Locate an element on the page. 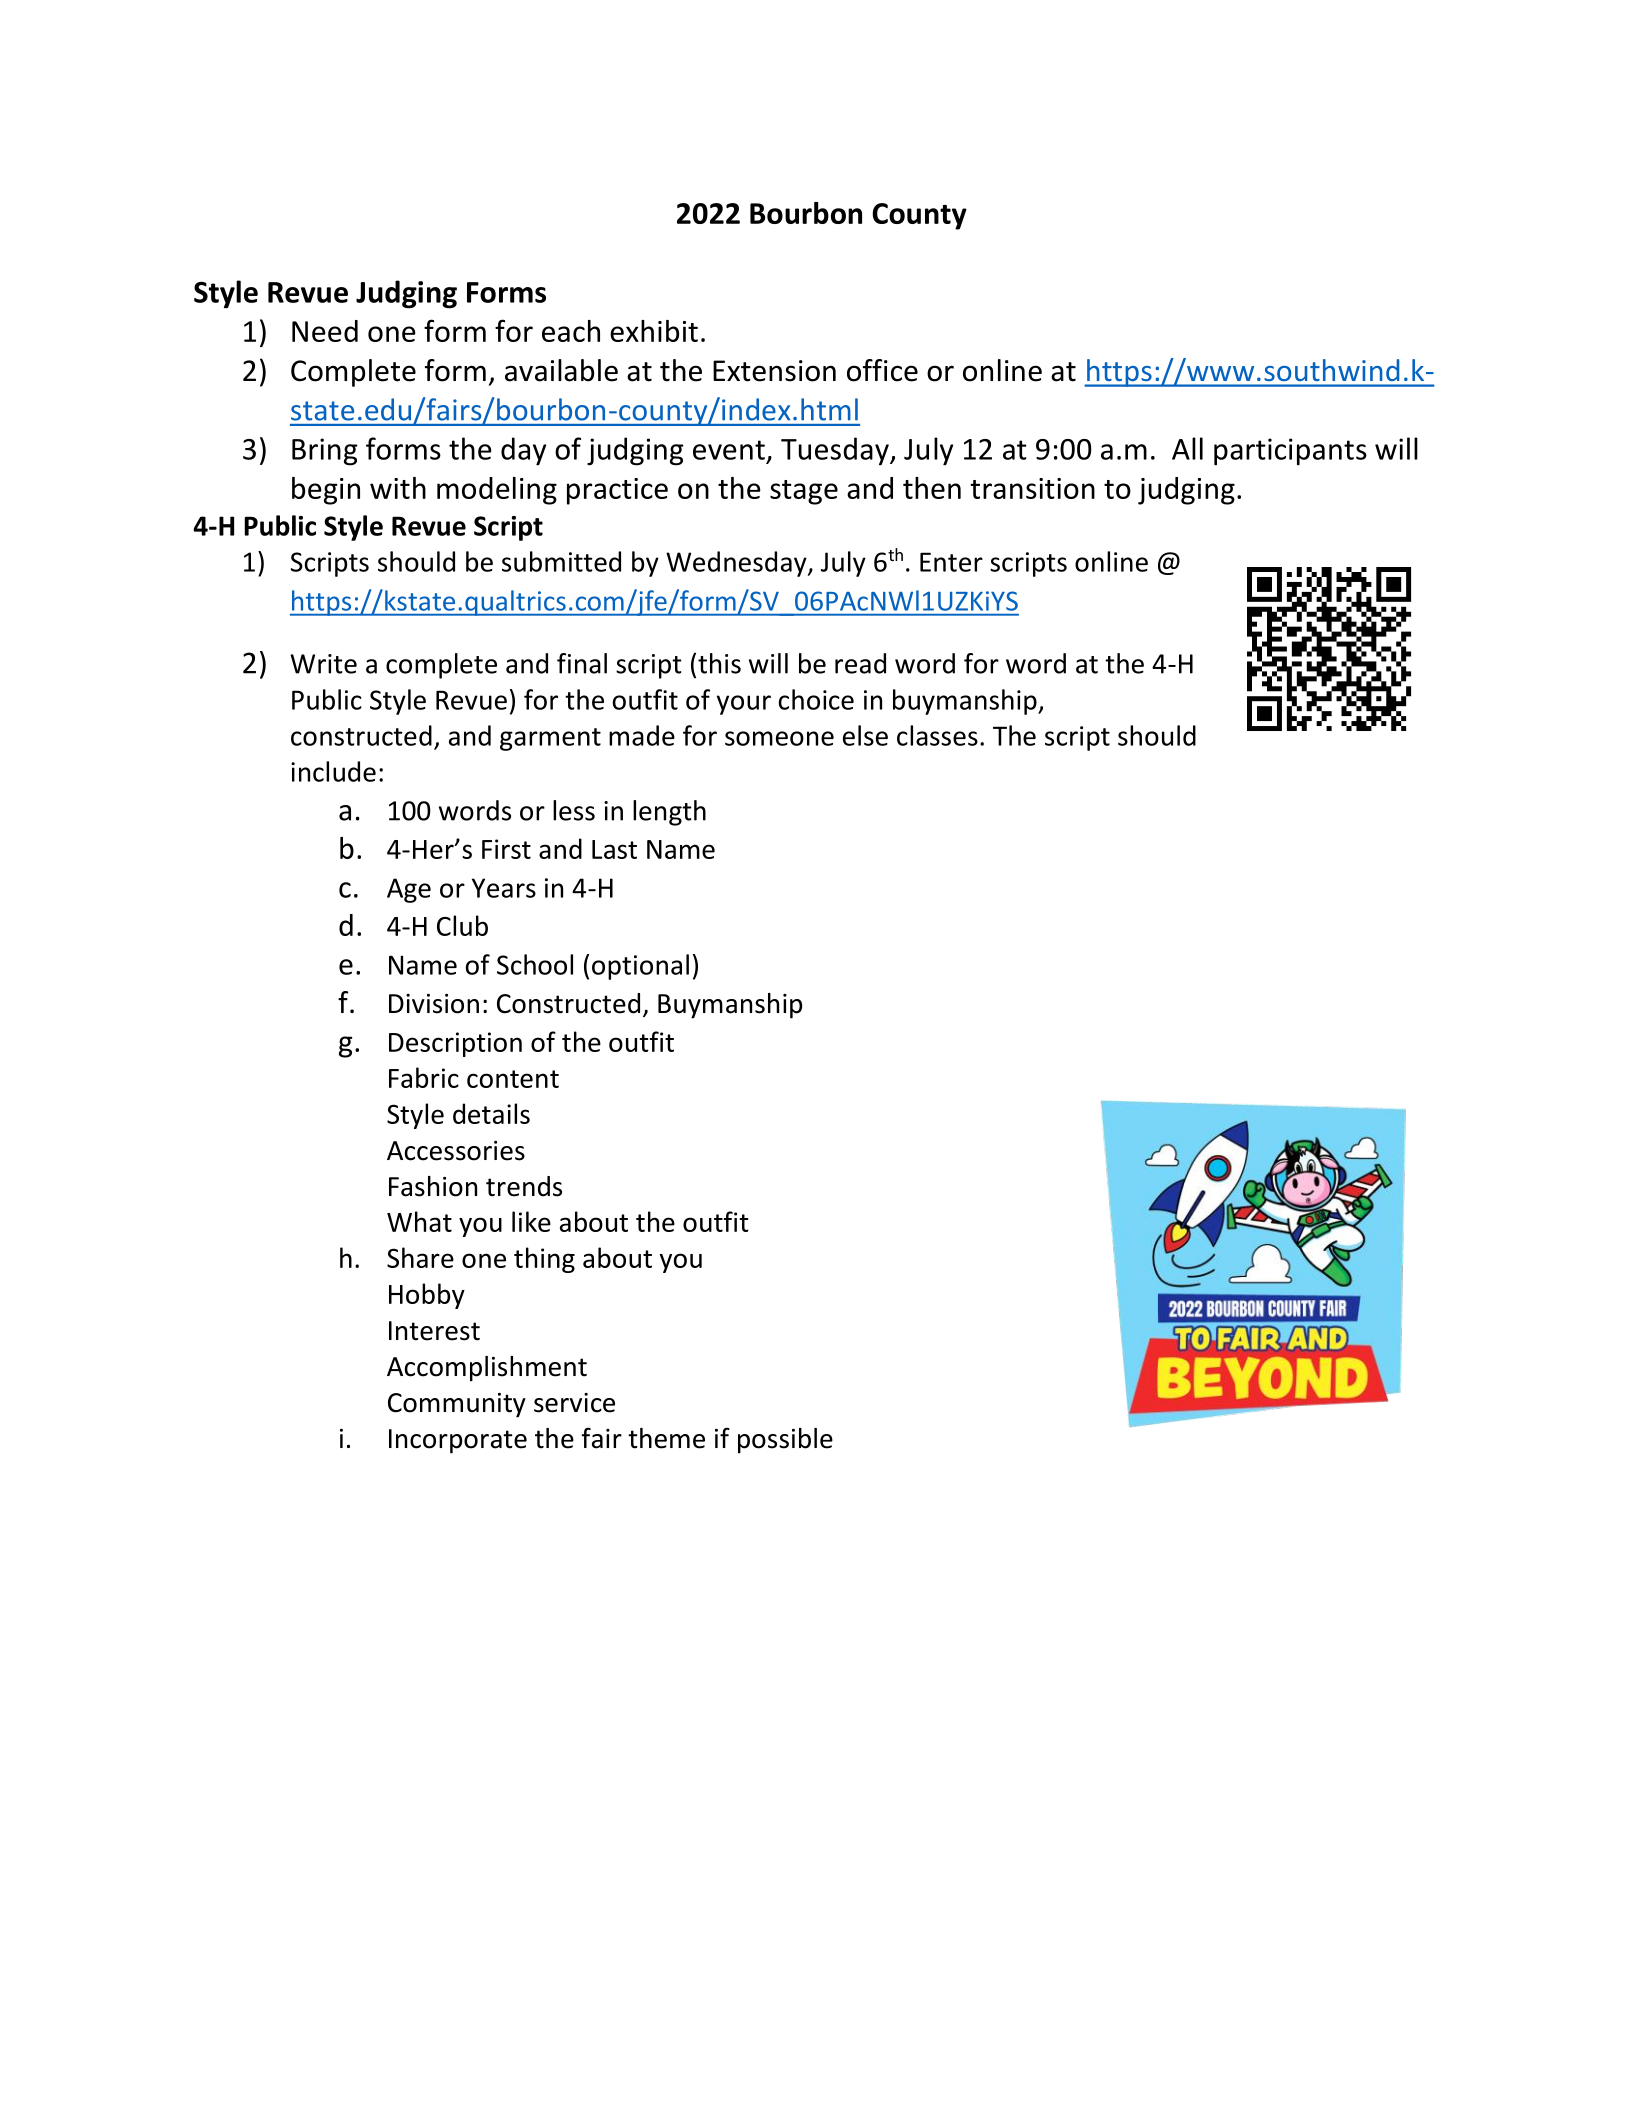 The width and height of the document is (1642, 2125). length is located at coordinates (669, 813).
